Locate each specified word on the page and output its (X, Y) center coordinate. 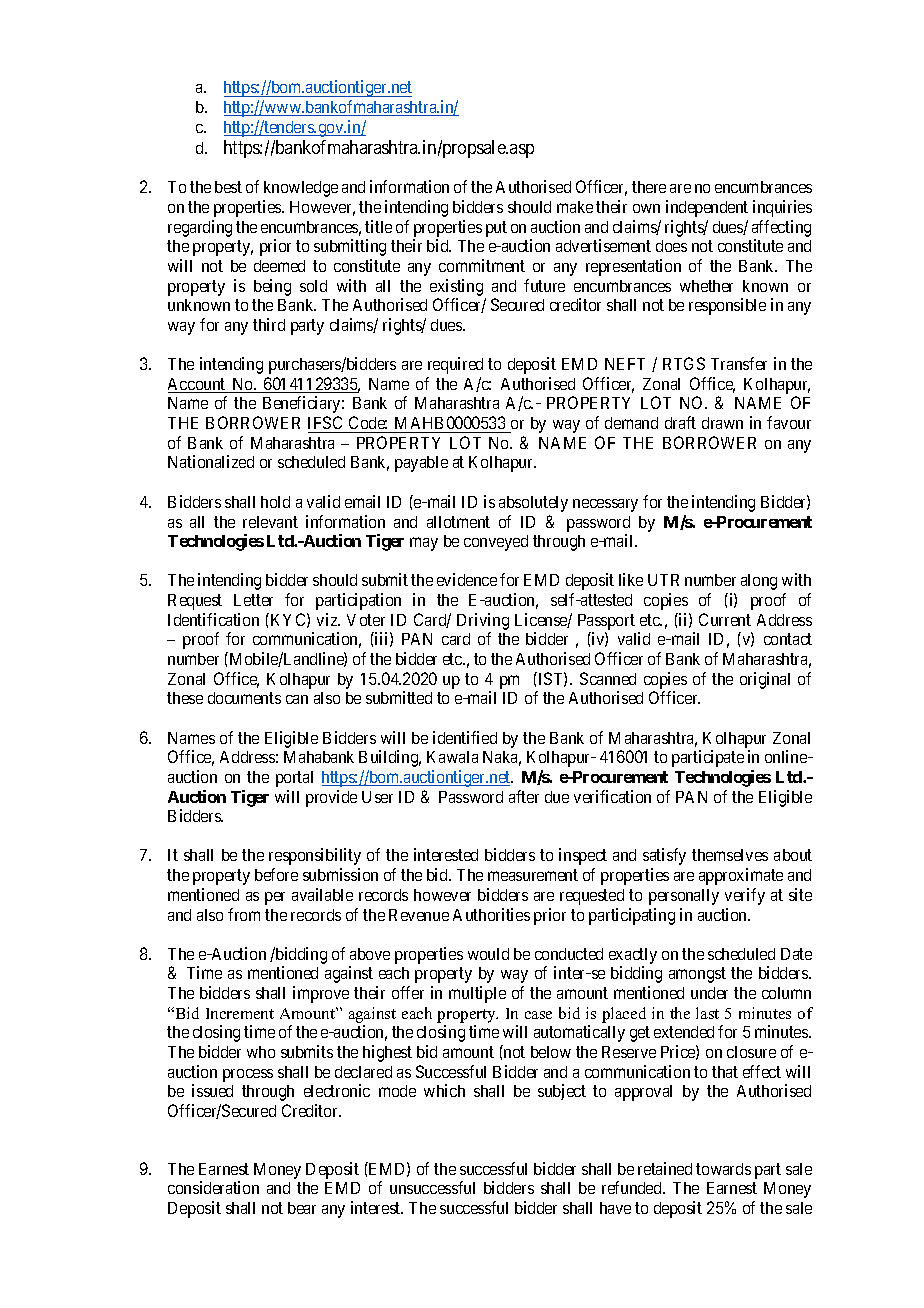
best (228, 187)
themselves (730, 855)
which (444, 1090)
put (496, 229)
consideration (213, 1187)
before (276, 874)
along (759, 582)
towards (723, 1169)
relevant (270, 522)
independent (707, 208)
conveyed (496, 543)
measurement (533, 875)
